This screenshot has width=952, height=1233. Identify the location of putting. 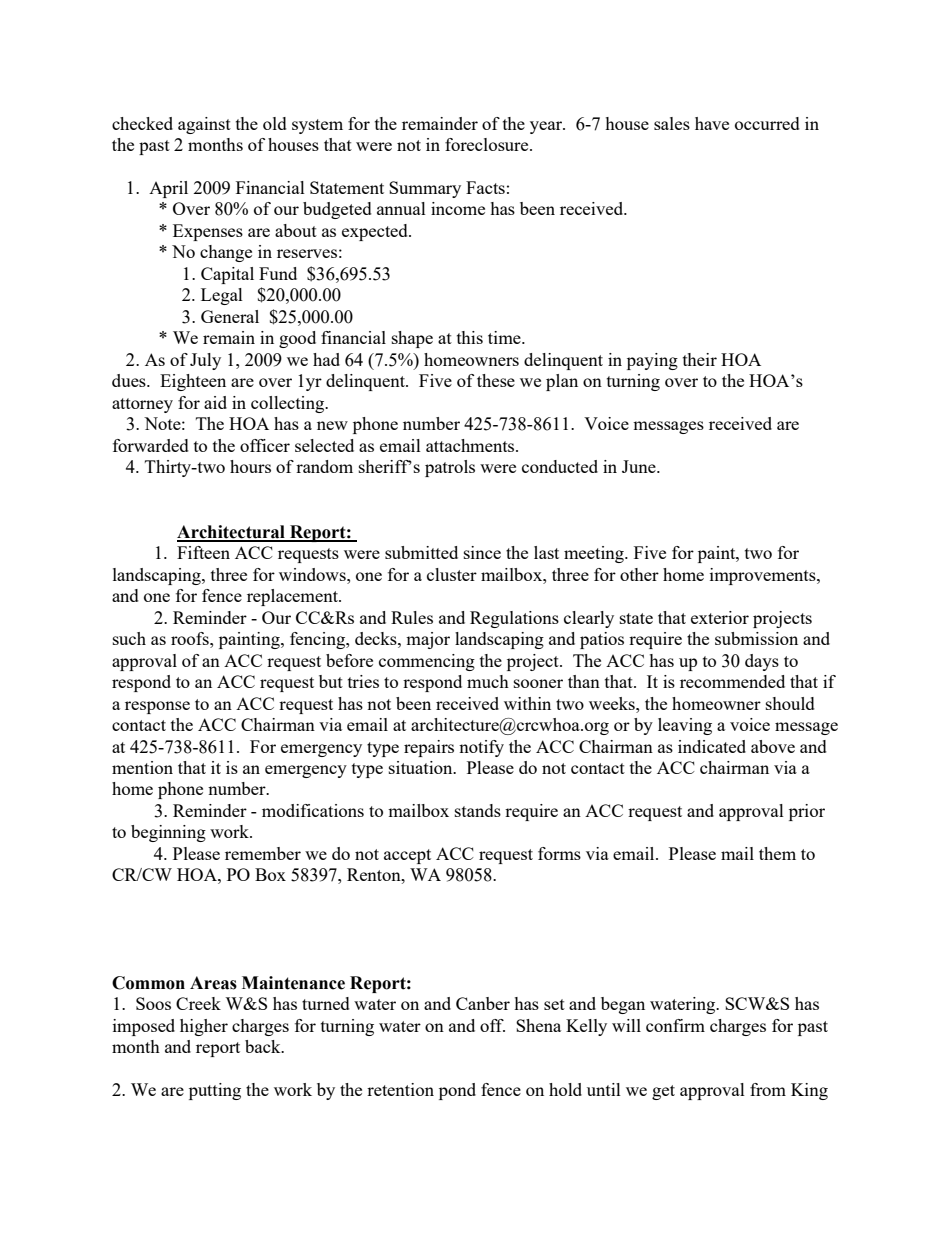
(215, 1091).
